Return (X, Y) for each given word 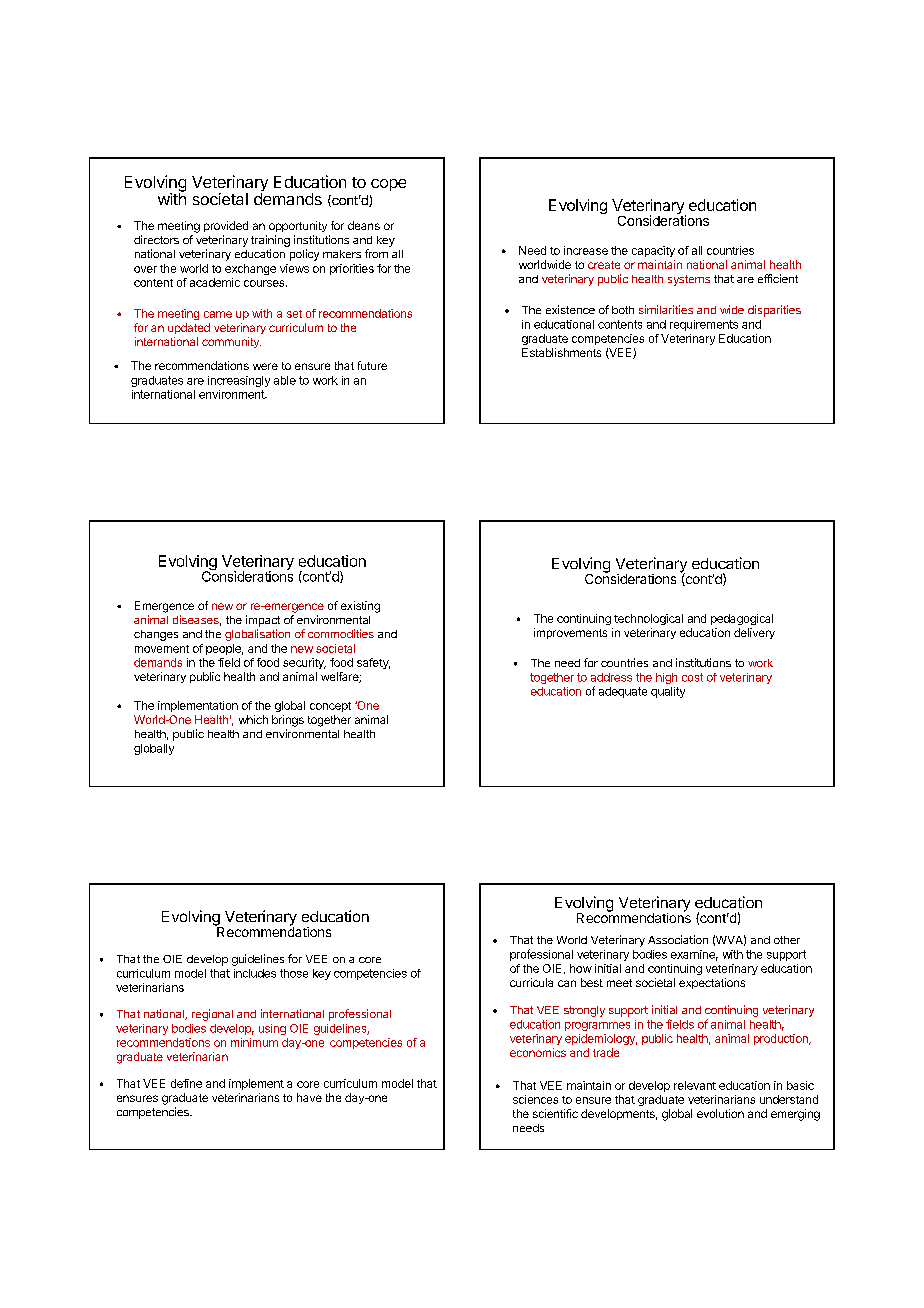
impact (263, 621)
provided (226, 226)
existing (360, 607)
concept (330, 707)
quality (668, 692)
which (253, 719)
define (186, 1083)
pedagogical (742, 619)
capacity (653, 251)
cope (388, 185)
